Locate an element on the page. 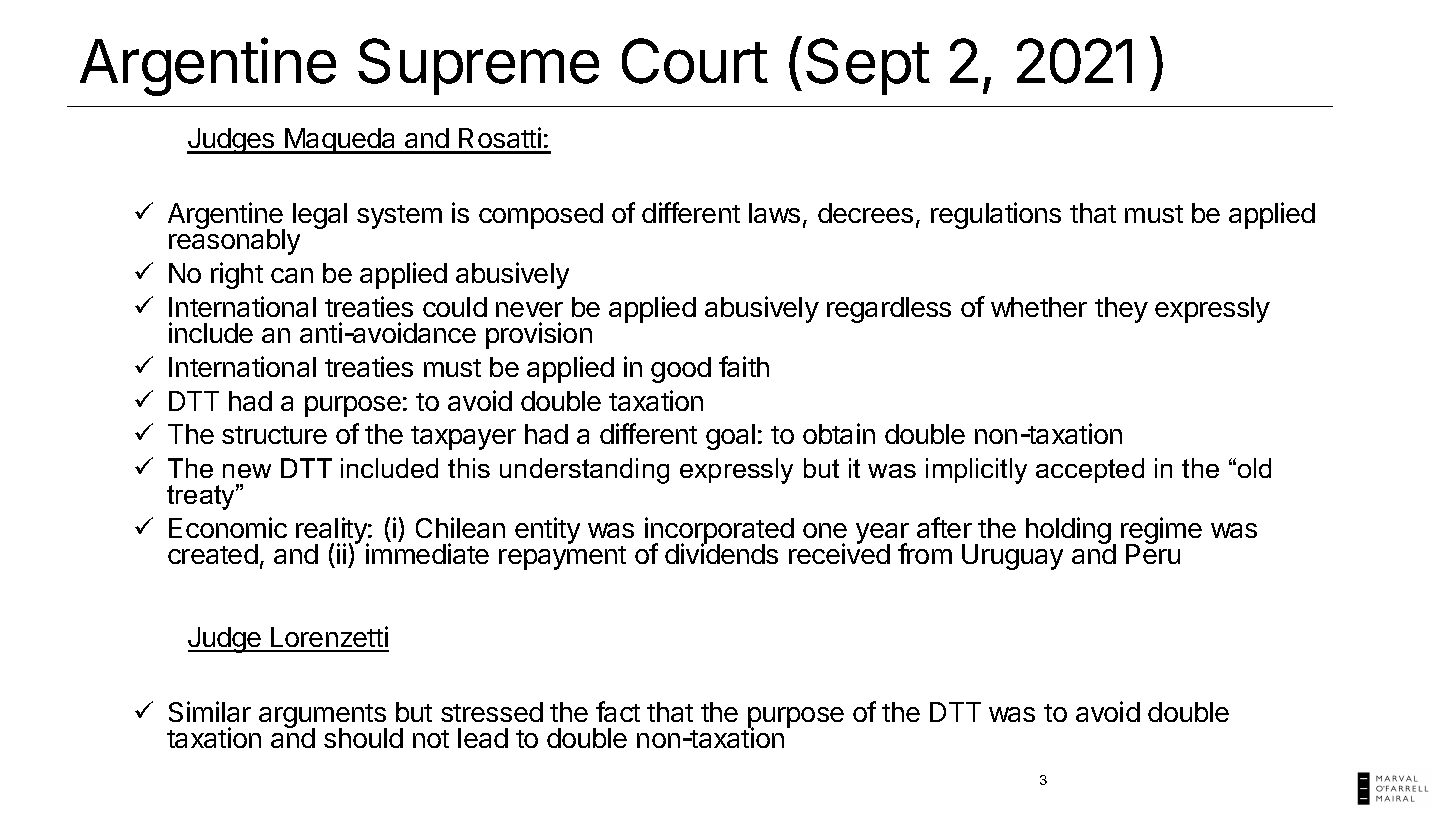 The image size is (1456, 819). Supreme is located at coordinates (478, 66).
